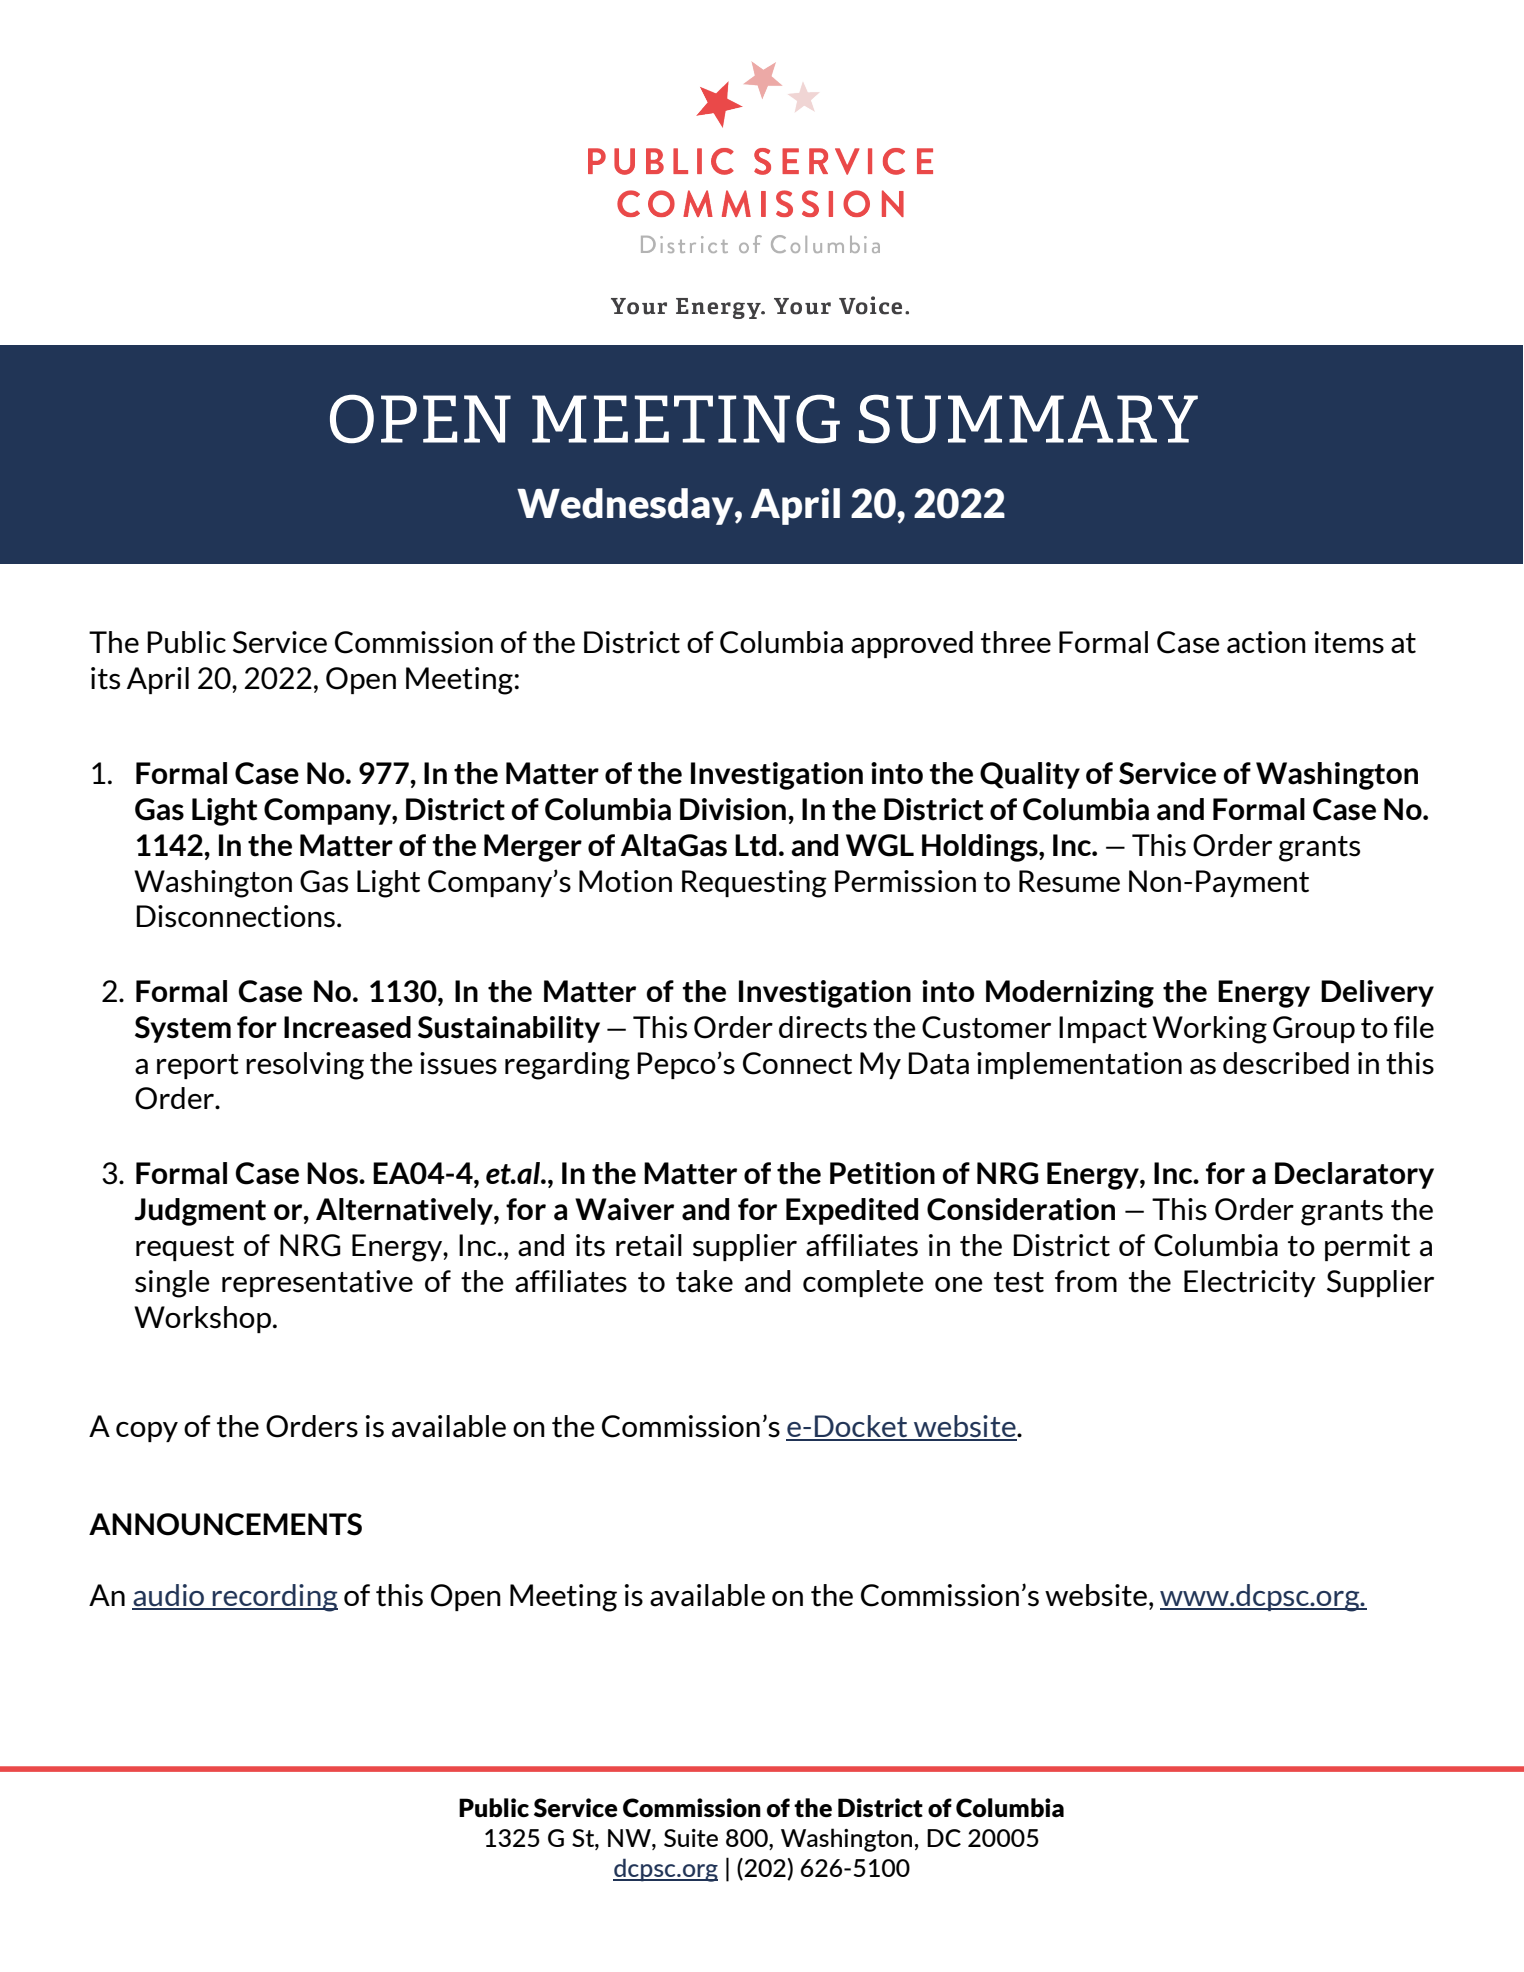  What do you see at coordinates (912, 644) in the screenshot?
I see `approved` at bounding box center [912, 644].
